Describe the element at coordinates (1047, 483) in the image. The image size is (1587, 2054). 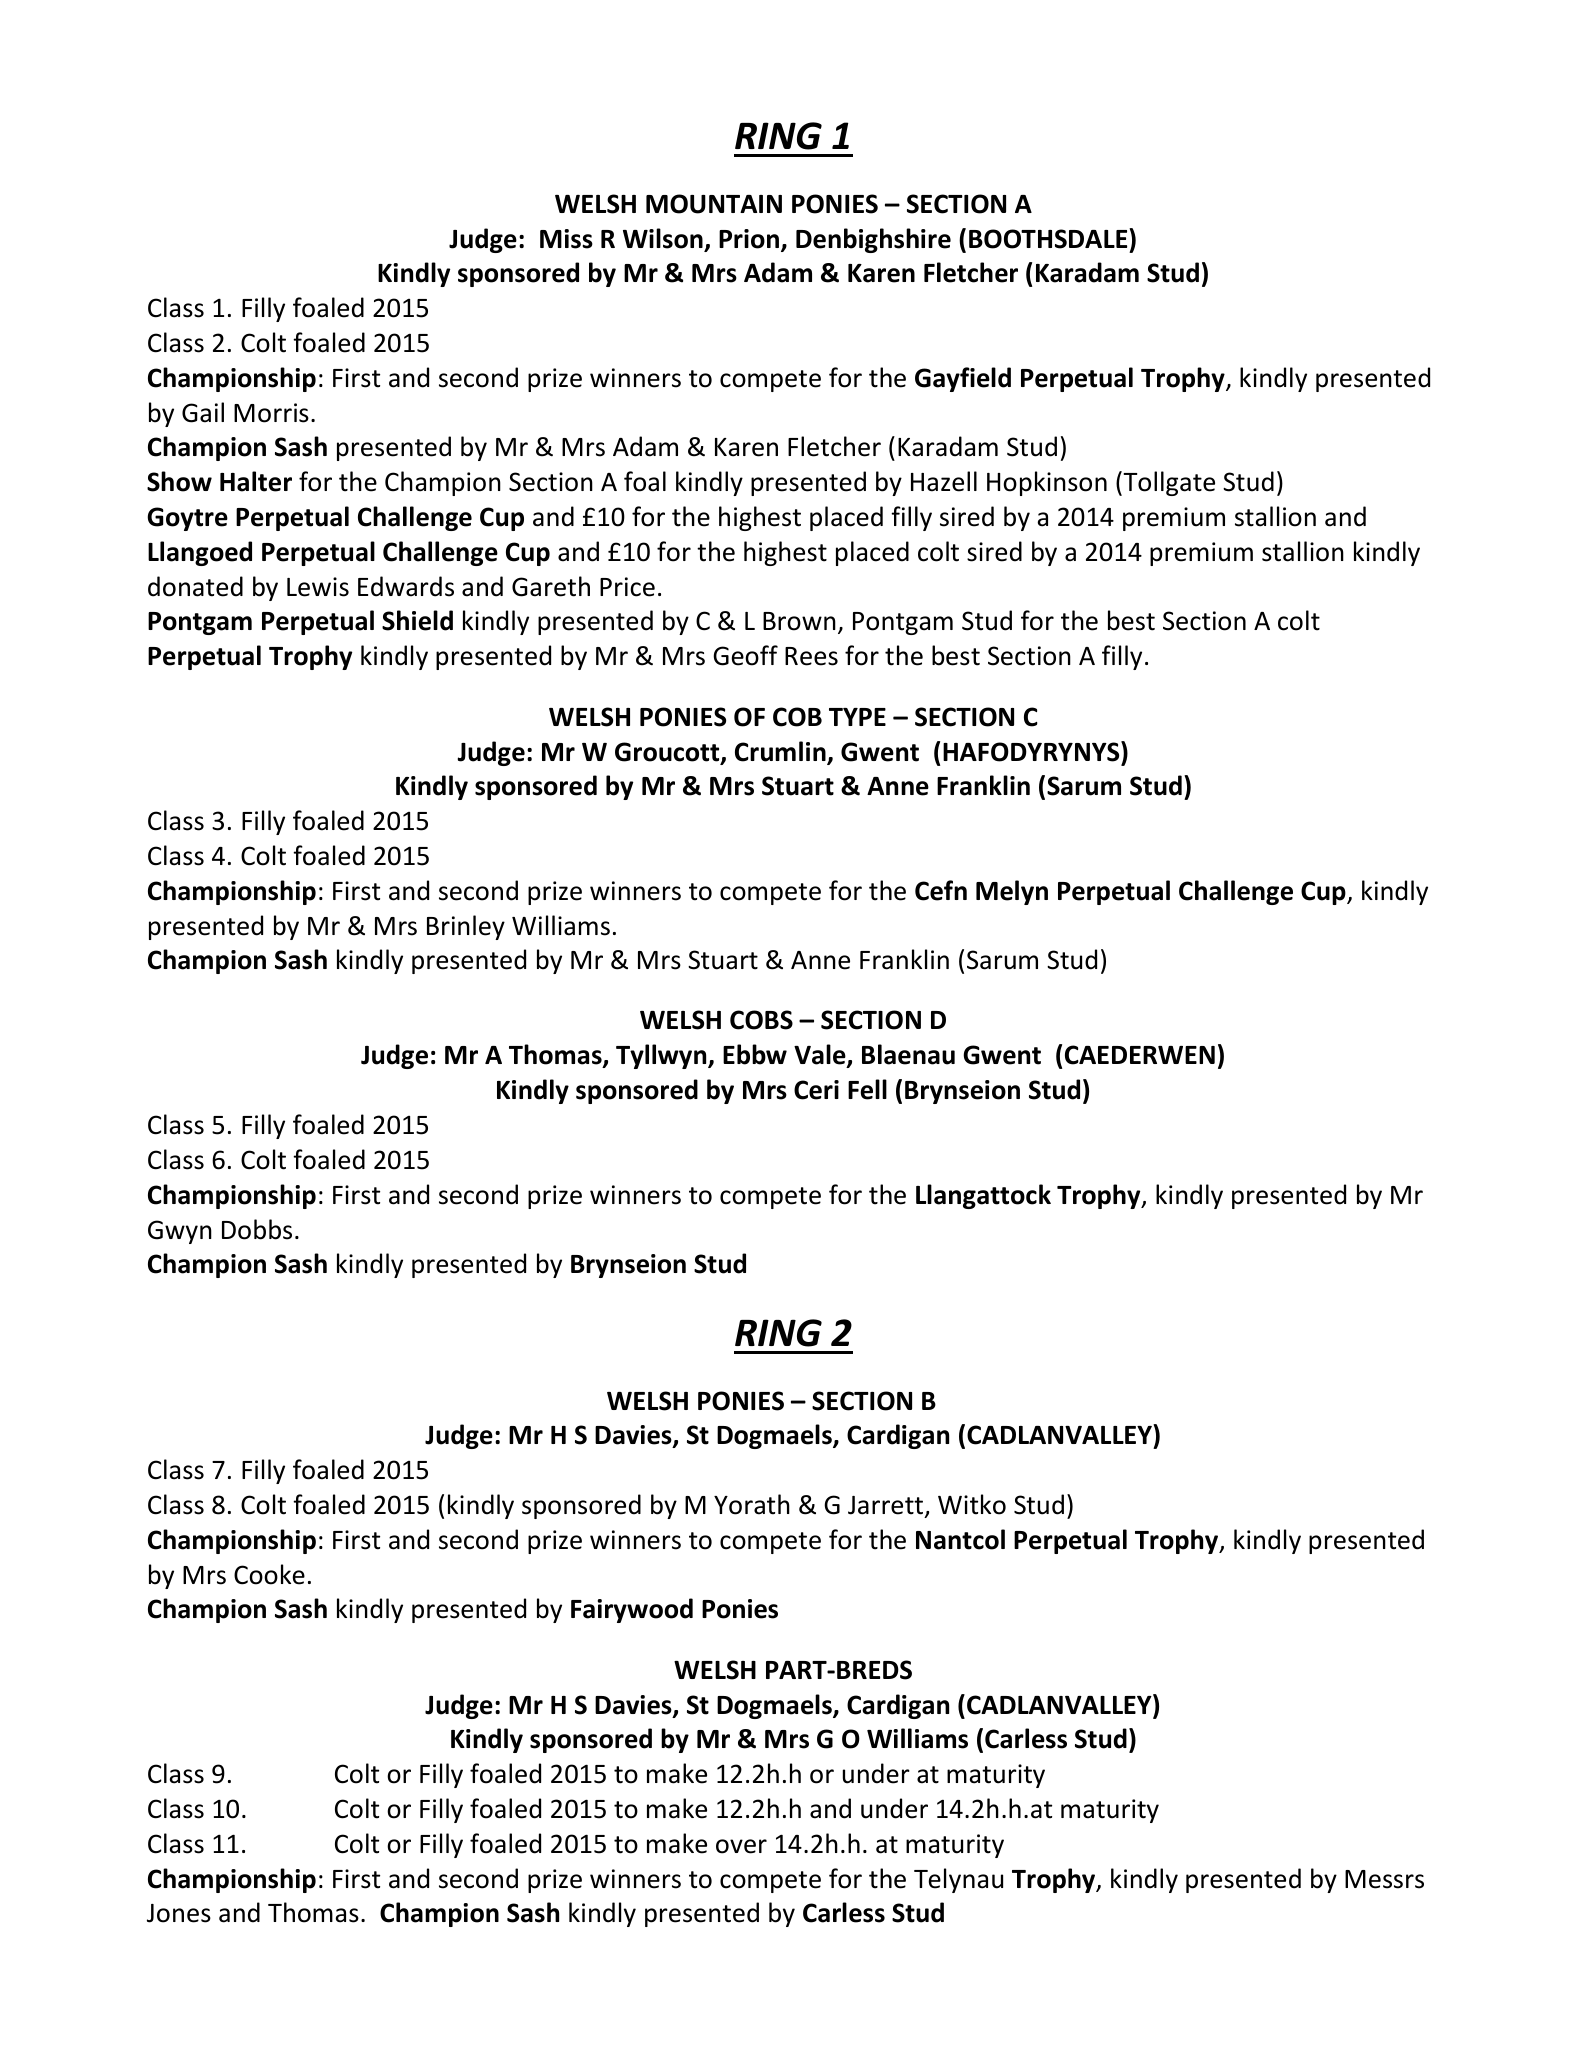
I see `Hopkinson` at that location.
